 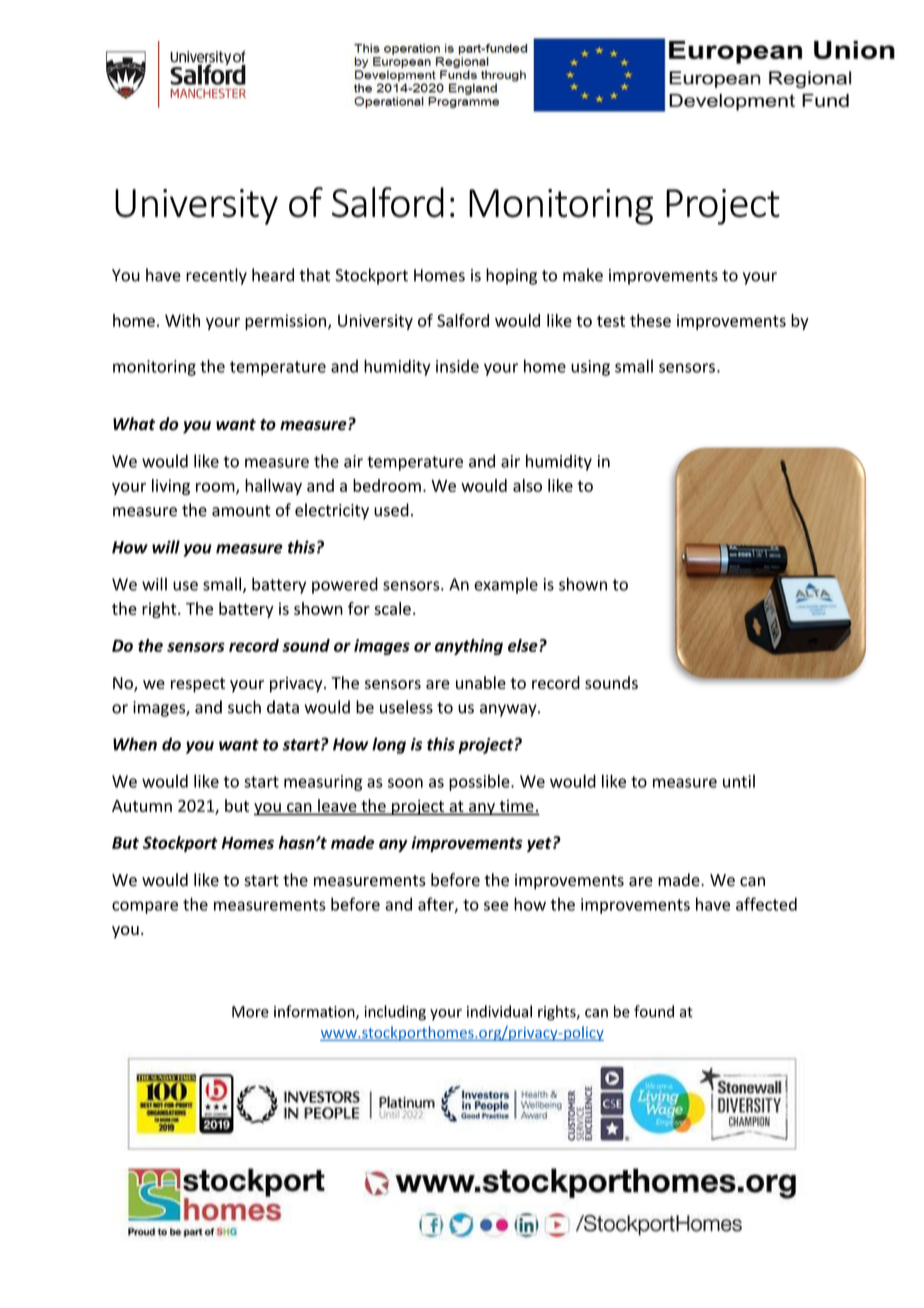 I want to click on used, so click(x=391, y=510).
